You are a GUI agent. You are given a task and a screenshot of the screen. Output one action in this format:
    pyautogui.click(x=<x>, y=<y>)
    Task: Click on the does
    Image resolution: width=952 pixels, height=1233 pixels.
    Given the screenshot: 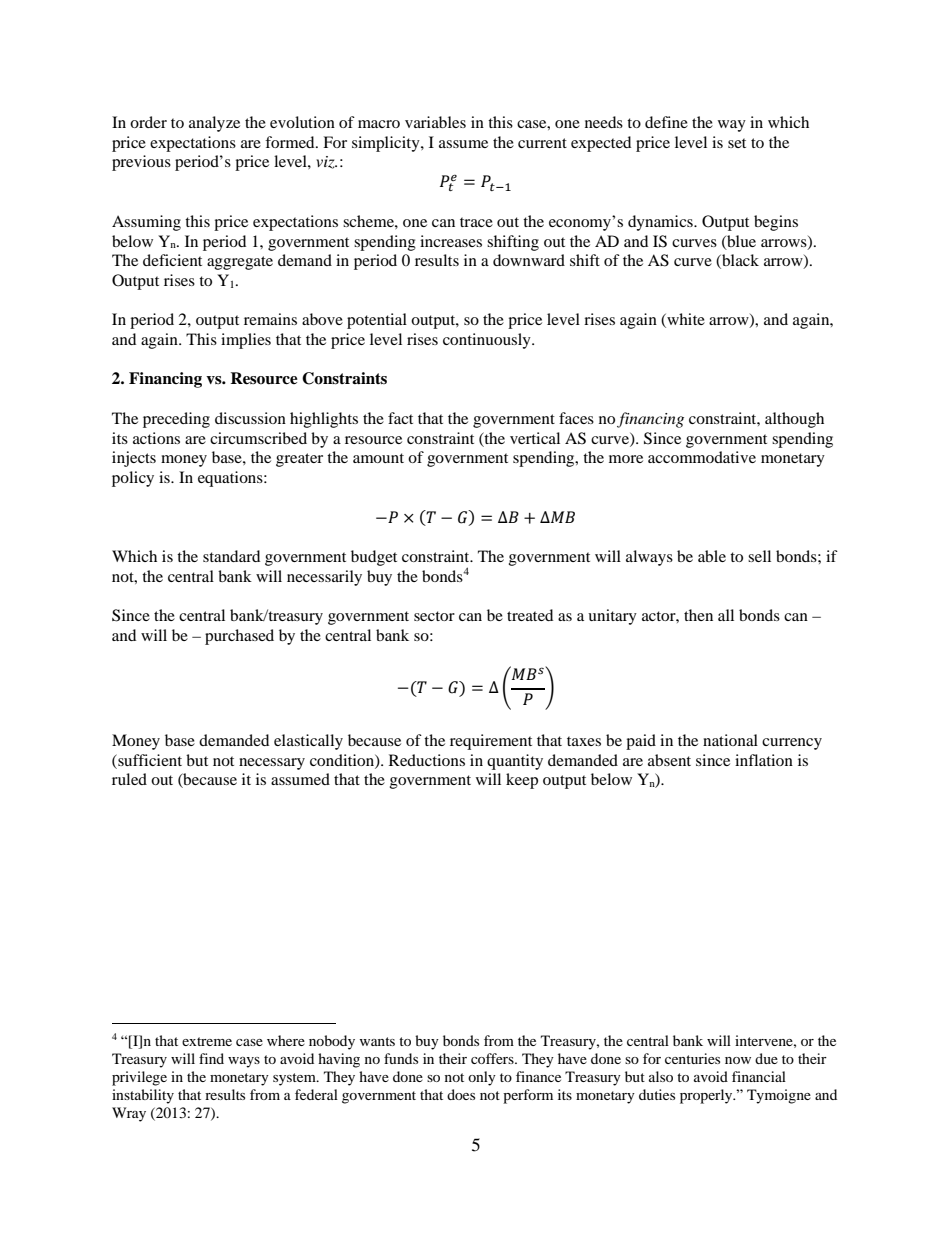 What is the action you would take?
    pyautogui.click(x=461, y=1094)
